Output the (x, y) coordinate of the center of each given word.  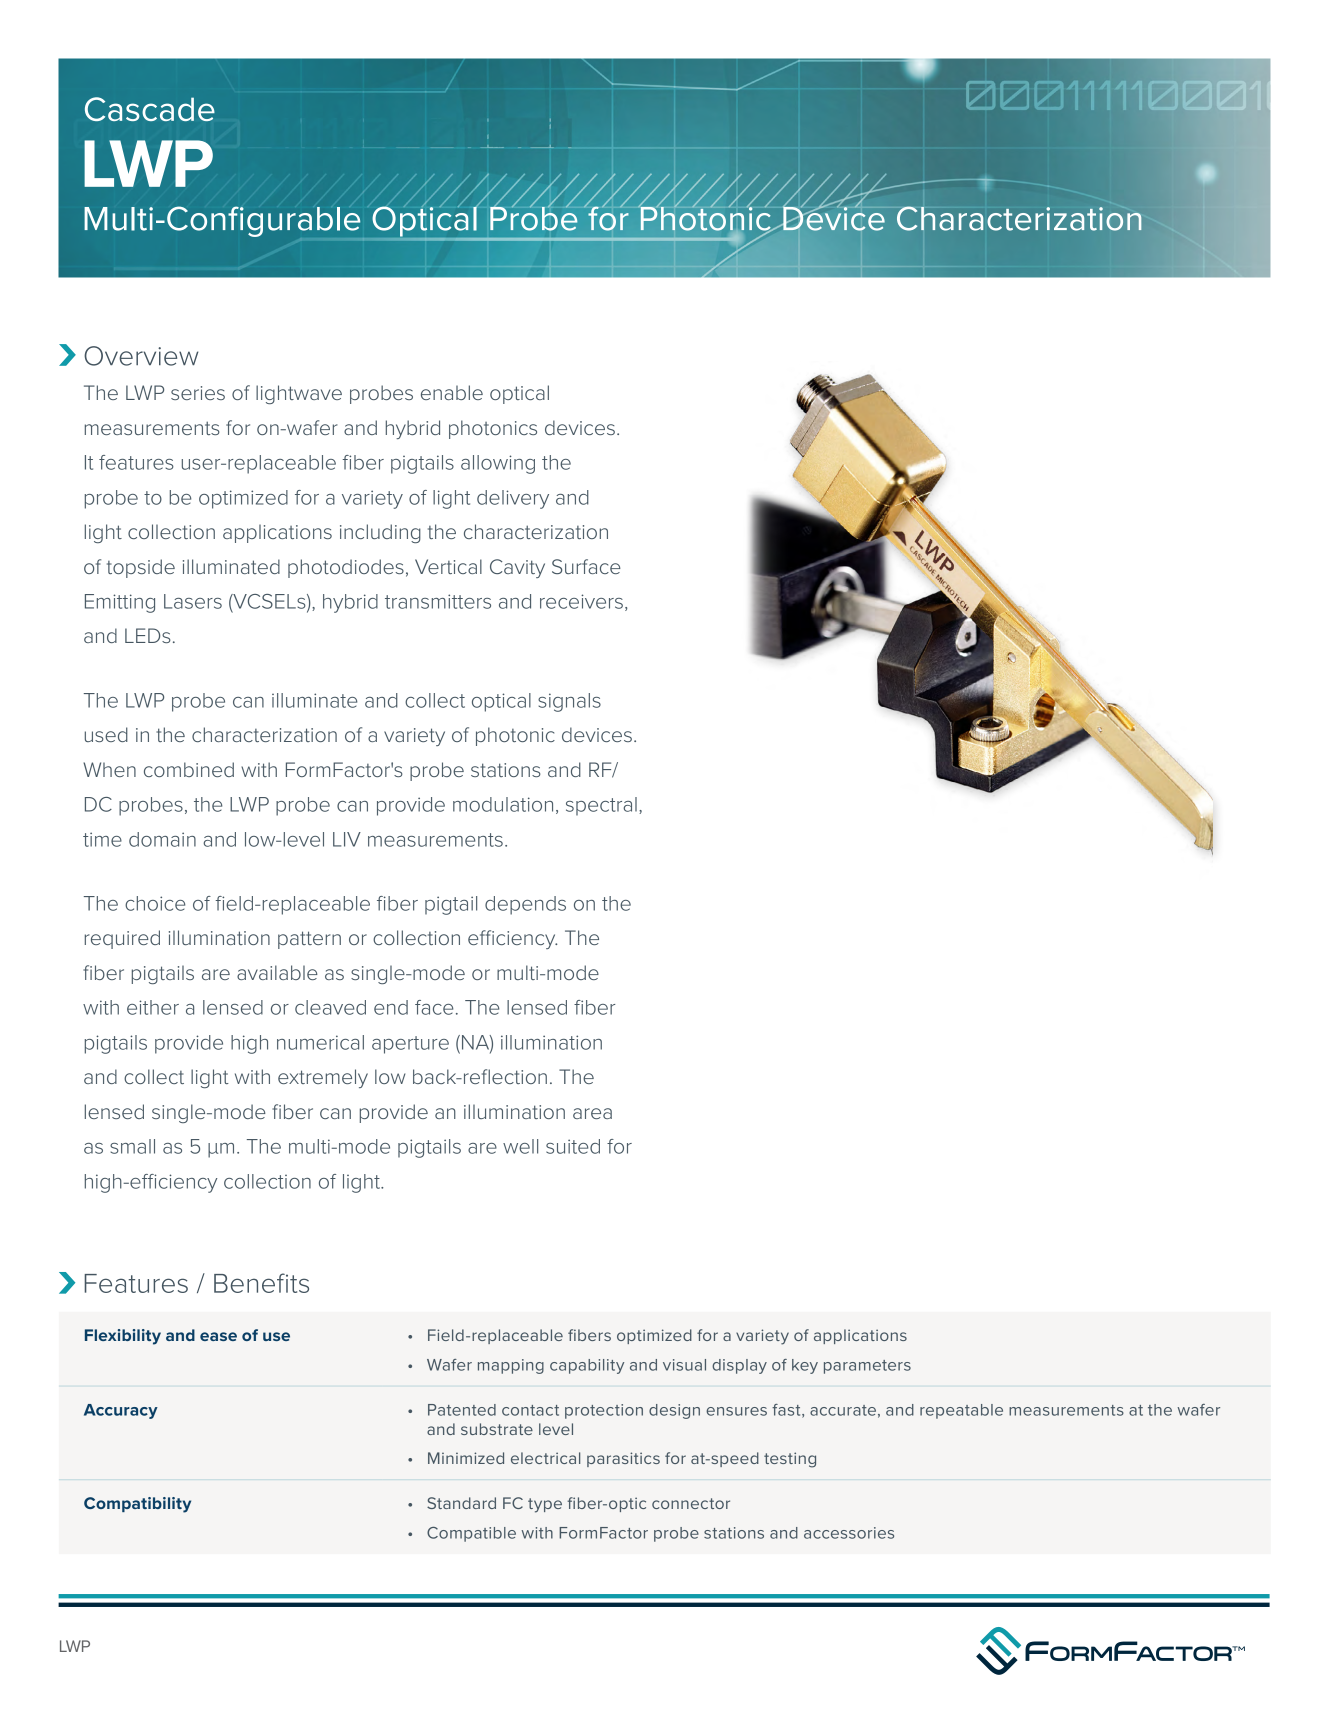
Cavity (517, 568)
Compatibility (137, 1505)
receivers (581, 601)
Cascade (150, 109)
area (592, 1113)
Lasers (193, 601)
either (153, 1007)
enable (452, 392)
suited (573, 1146)
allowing (498, 464)
